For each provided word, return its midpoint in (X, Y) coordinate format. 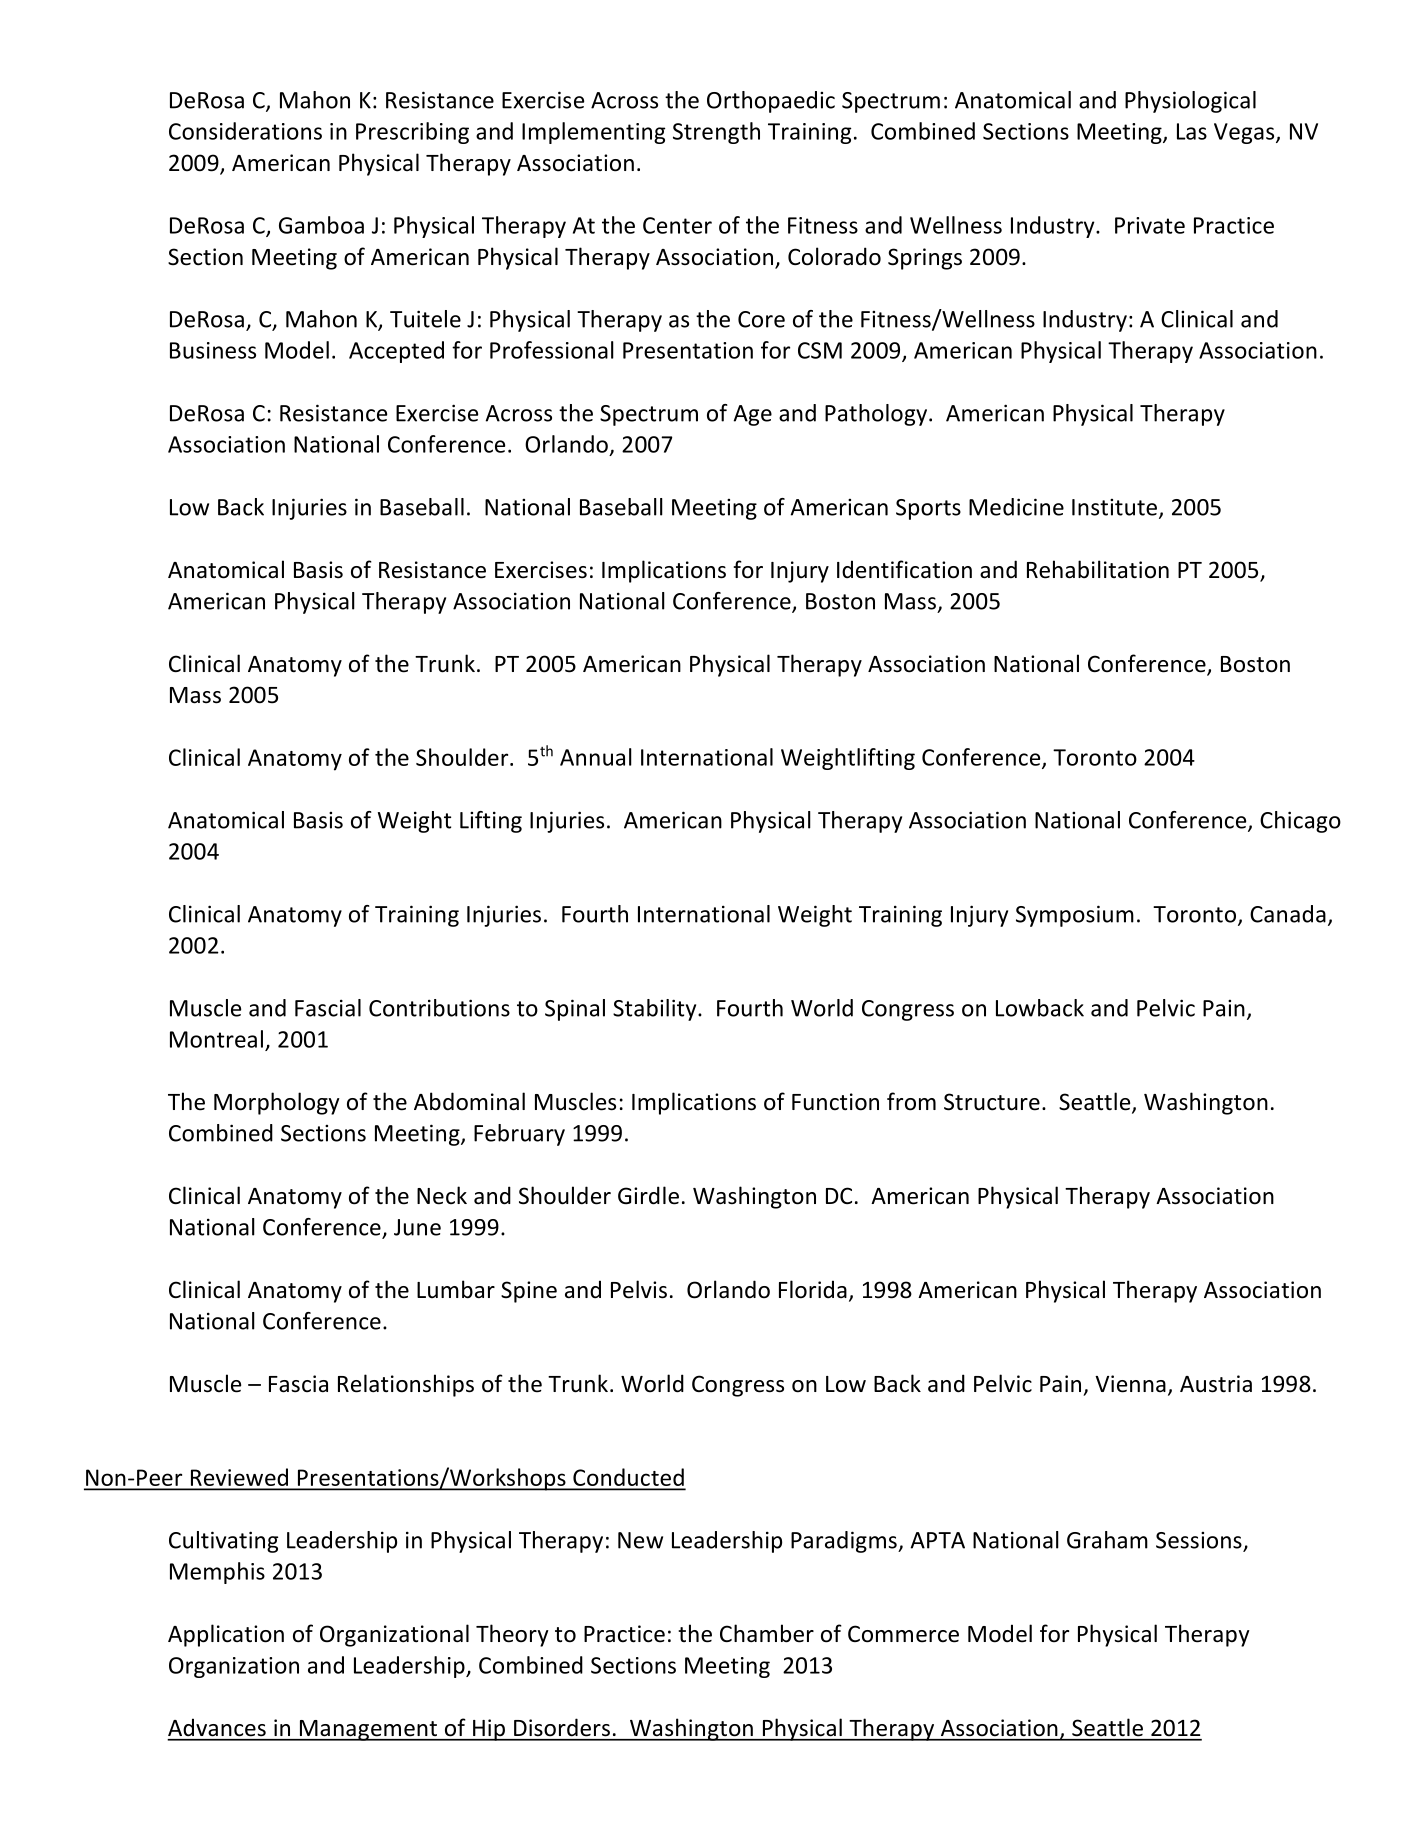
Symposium (1075, 916)
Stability (656, 1010)
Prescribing (412, 133)
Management (368, 1730)
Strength (716, 133)
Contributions (439, 1008)
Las (1192, 131)
